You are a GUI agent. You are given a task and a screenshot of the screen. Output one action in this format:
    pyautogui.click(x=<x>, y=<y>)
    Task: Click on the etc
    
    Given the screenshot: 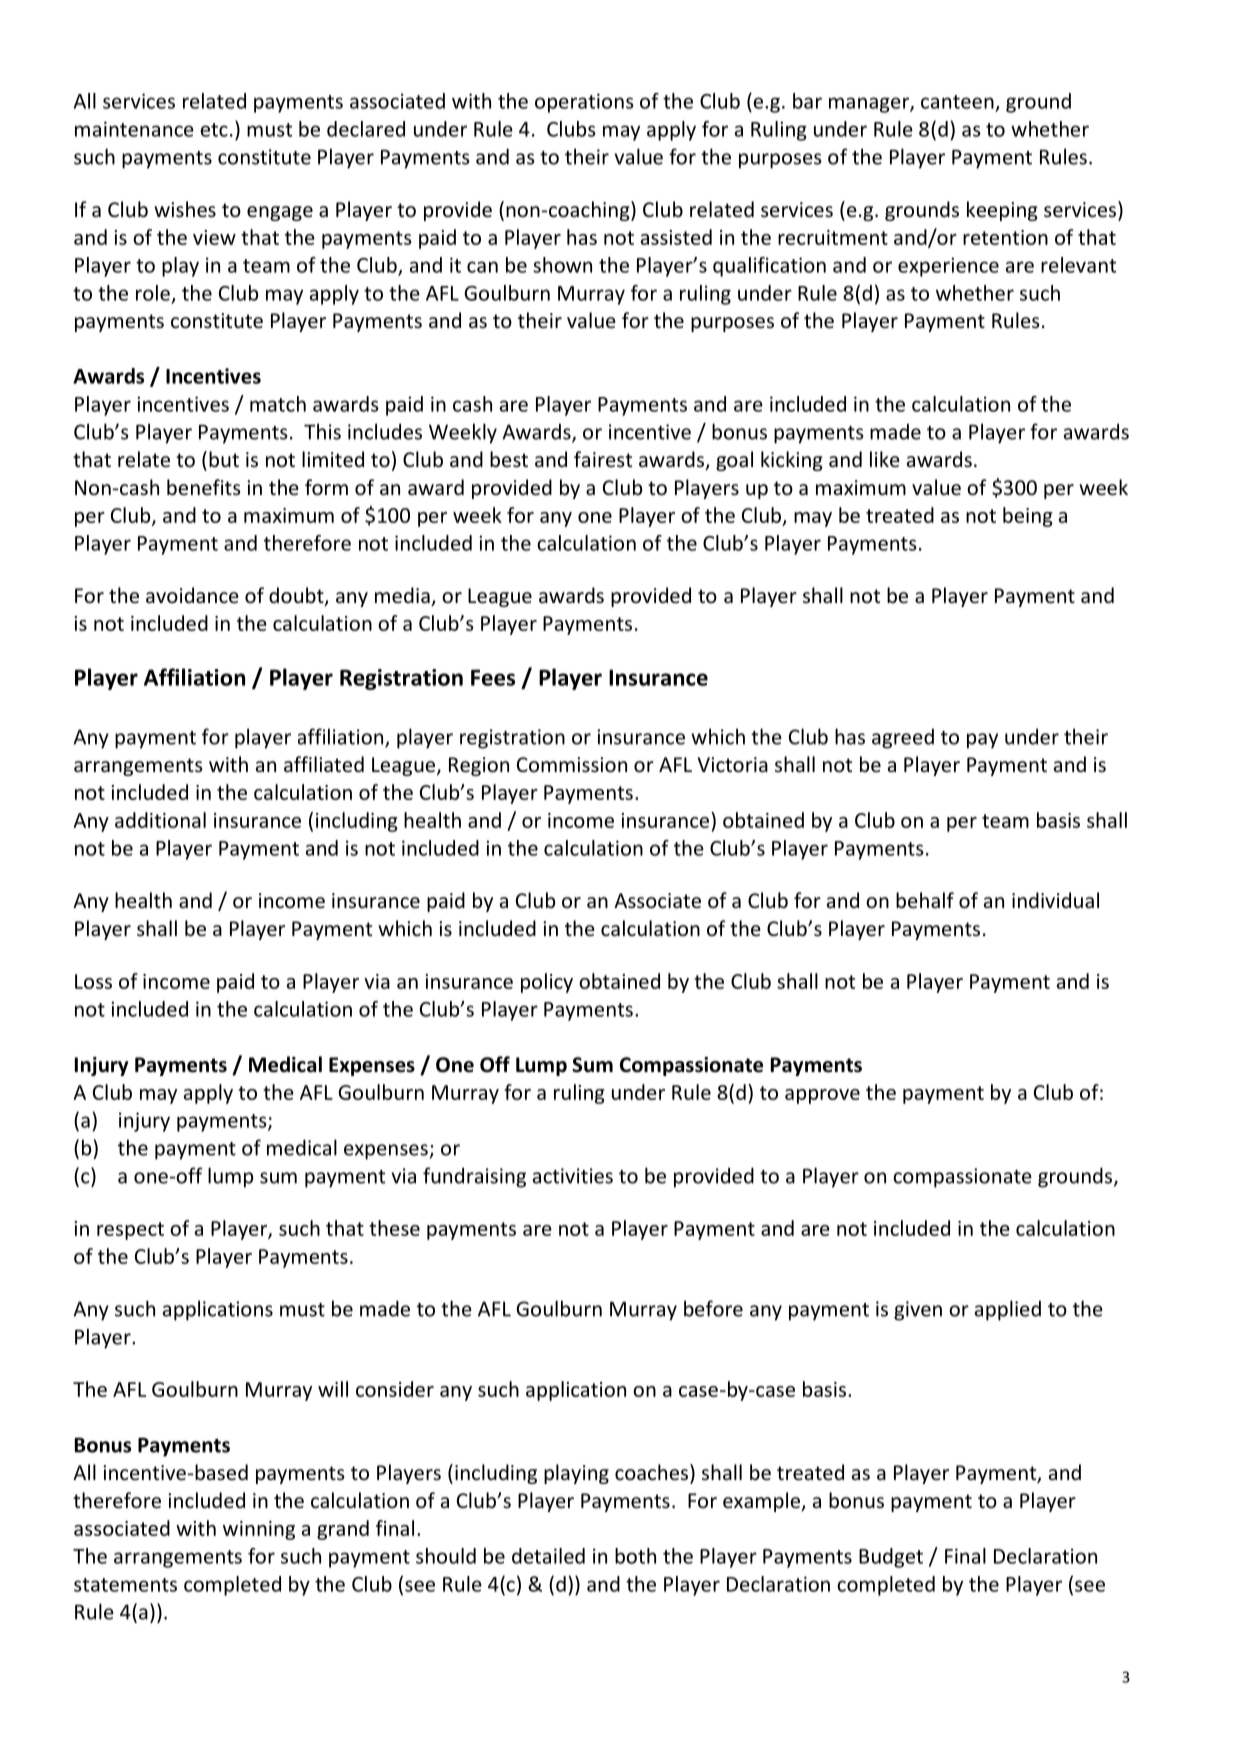 What is the action you would take?
    pyautogui.click(x=214, y=130)
